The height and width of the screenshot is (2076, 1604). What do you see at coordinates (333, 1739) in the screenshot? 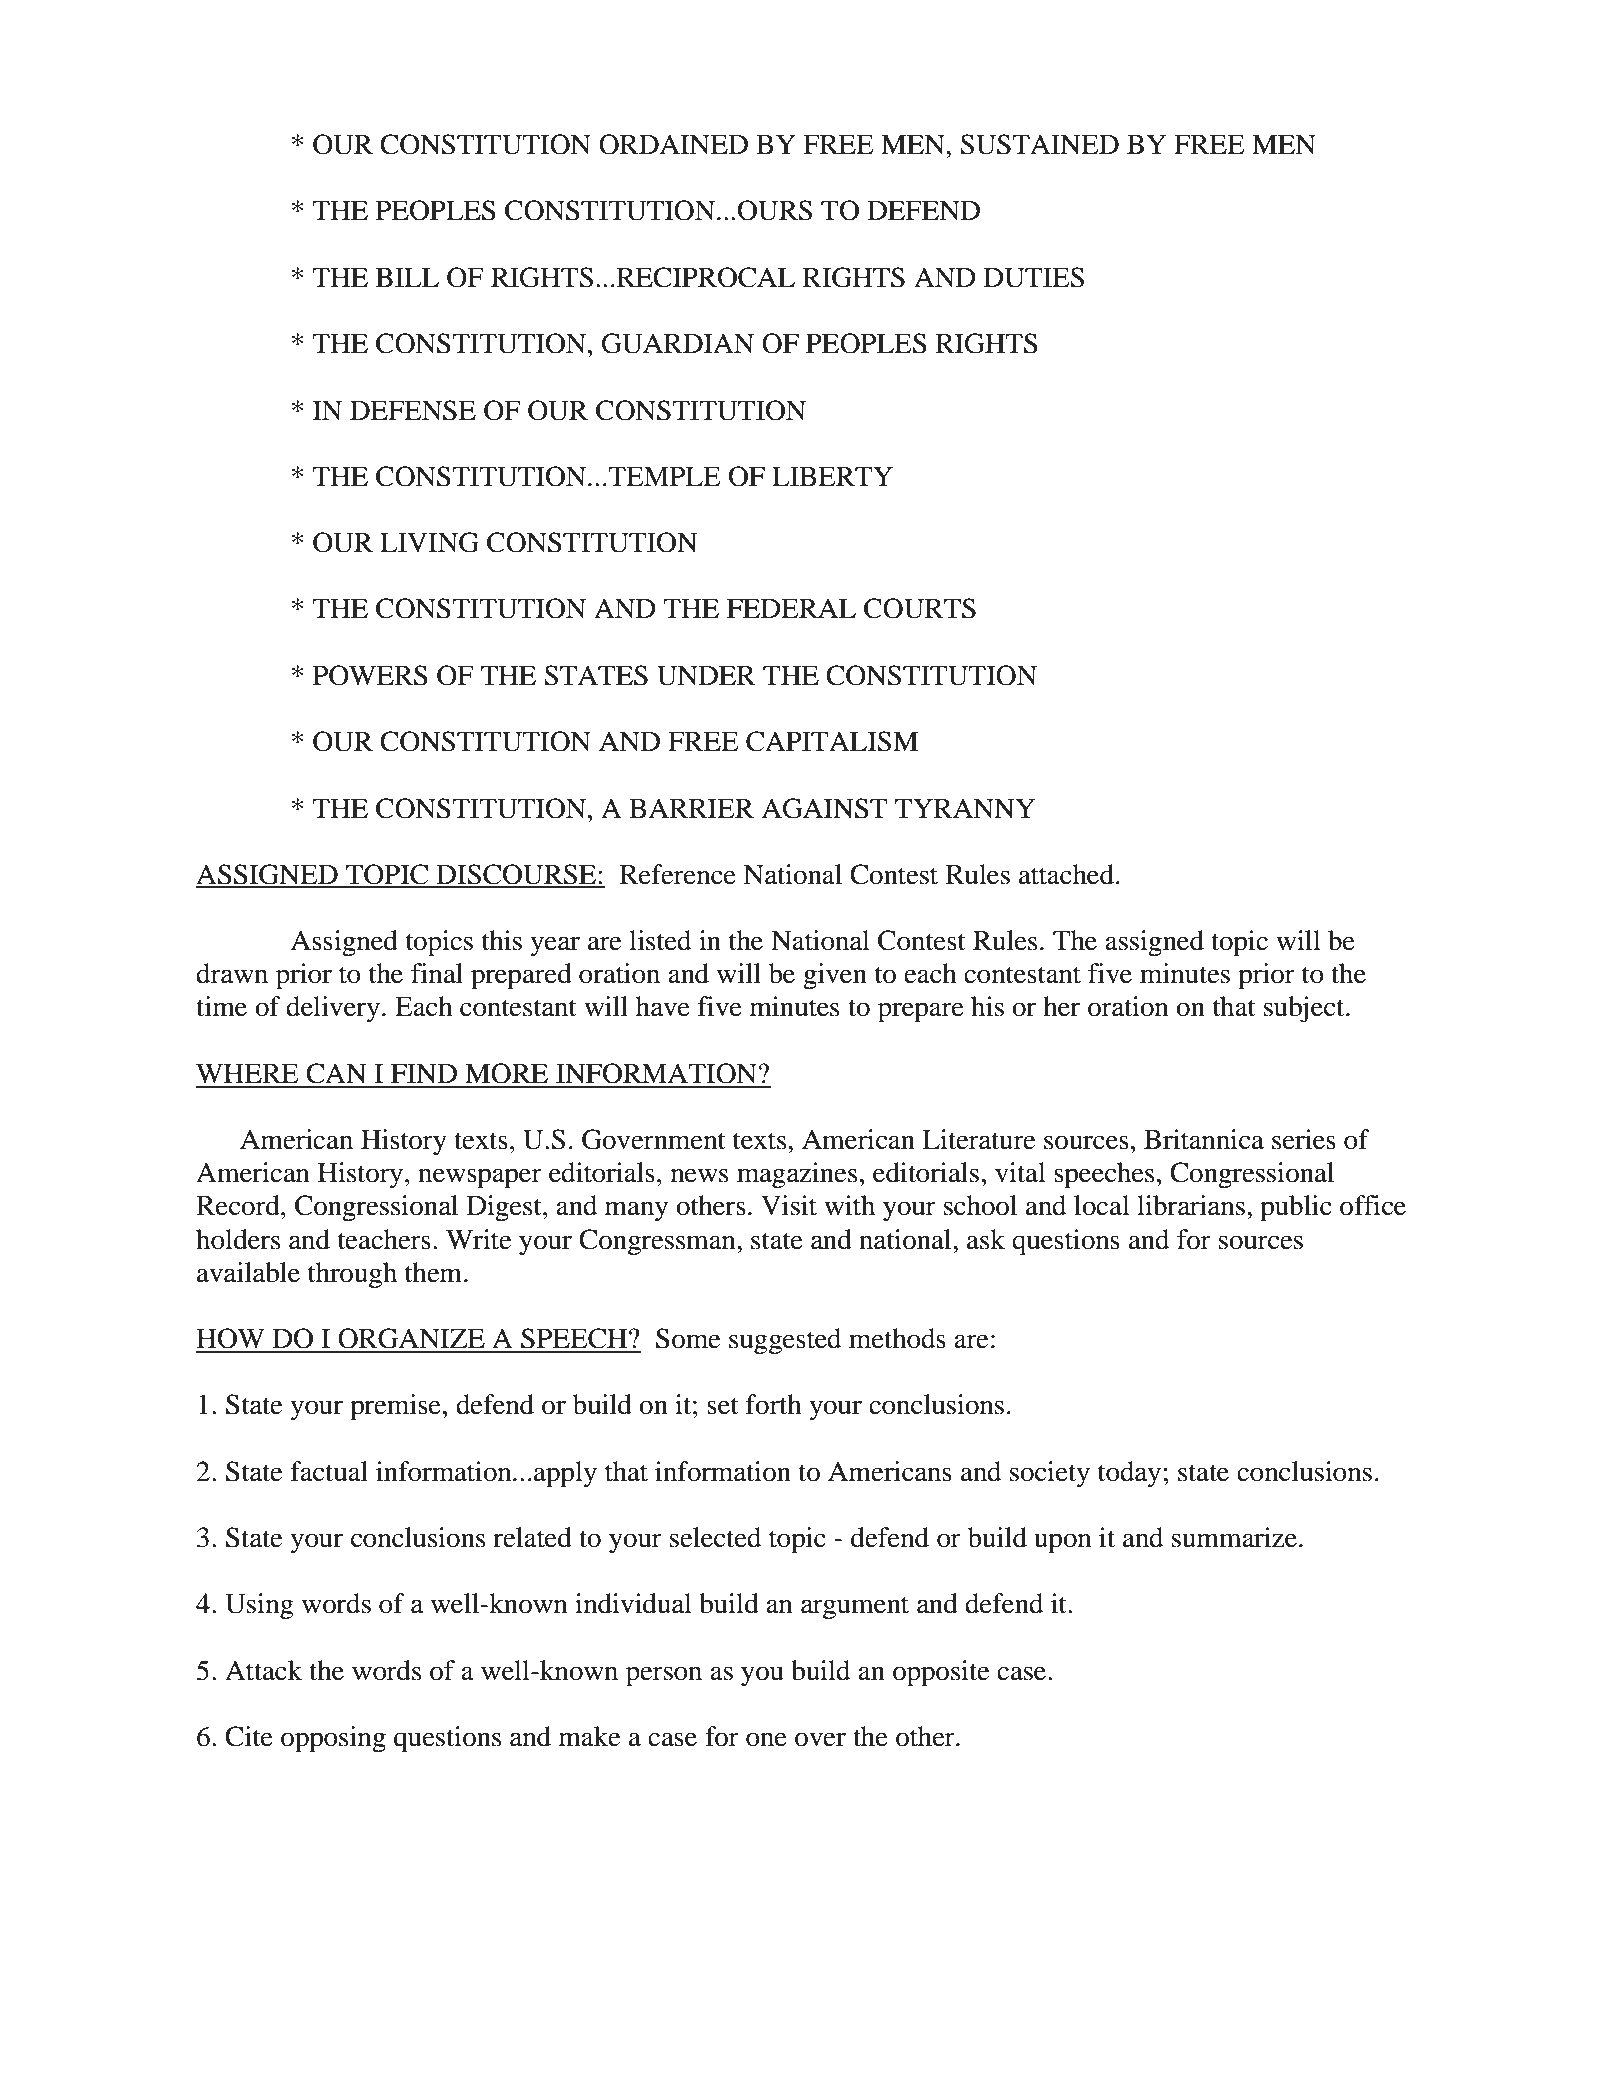
I see `opposing` at bounding box center [333, 1739].
